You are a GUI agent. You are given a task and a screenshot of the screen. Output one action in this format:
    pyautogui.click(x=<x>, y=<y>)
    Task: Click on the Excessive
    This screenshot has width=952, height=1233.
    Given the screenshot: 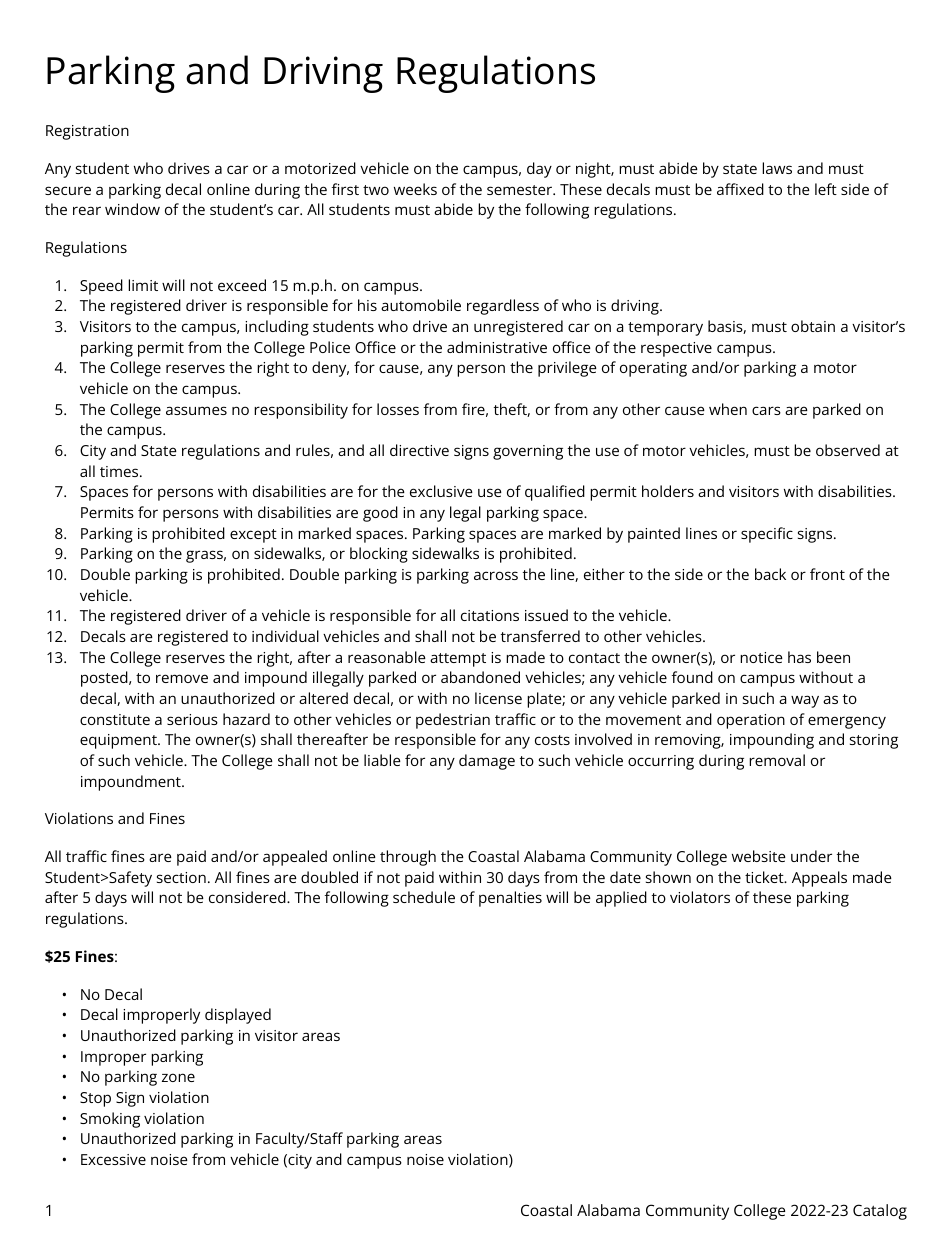 What is the action you would take?
    pyautogui.click(x=113, y=1159)
